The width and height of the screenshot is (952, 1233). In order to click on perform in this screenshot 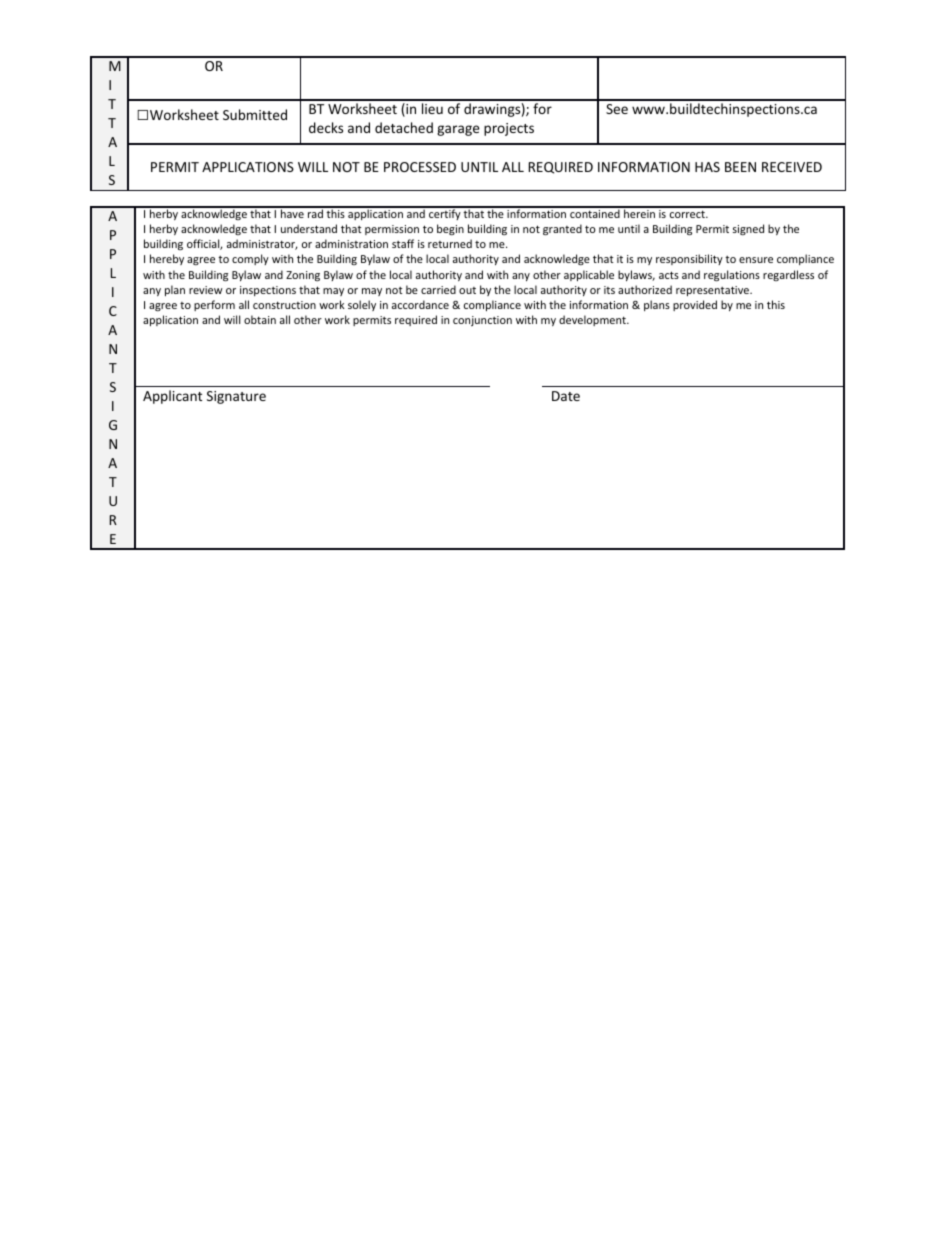, I will do `click(214, 305)`.
